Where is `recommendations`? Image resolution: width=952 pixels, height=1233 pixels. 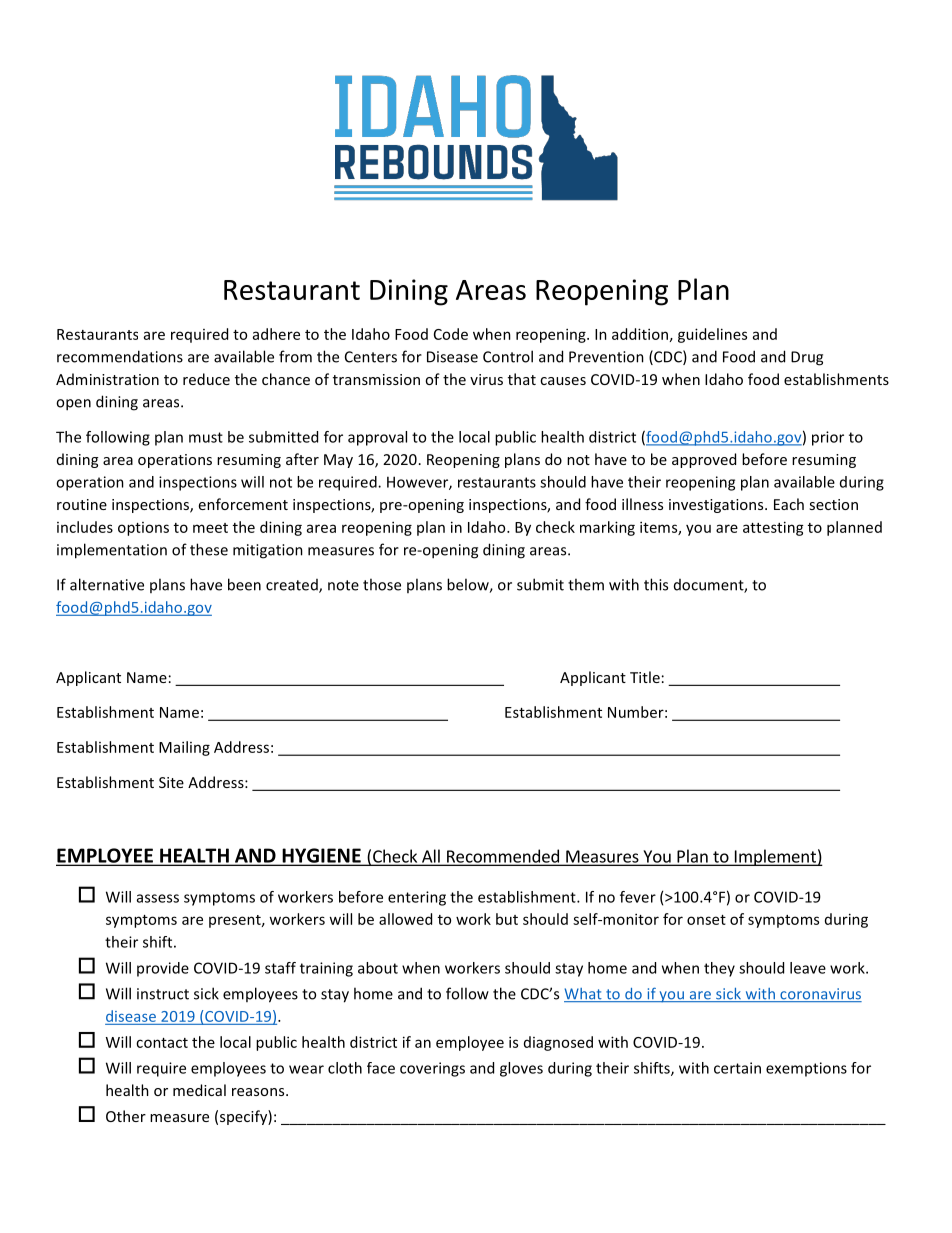
recommendations is located at coordinates (120, 356).
